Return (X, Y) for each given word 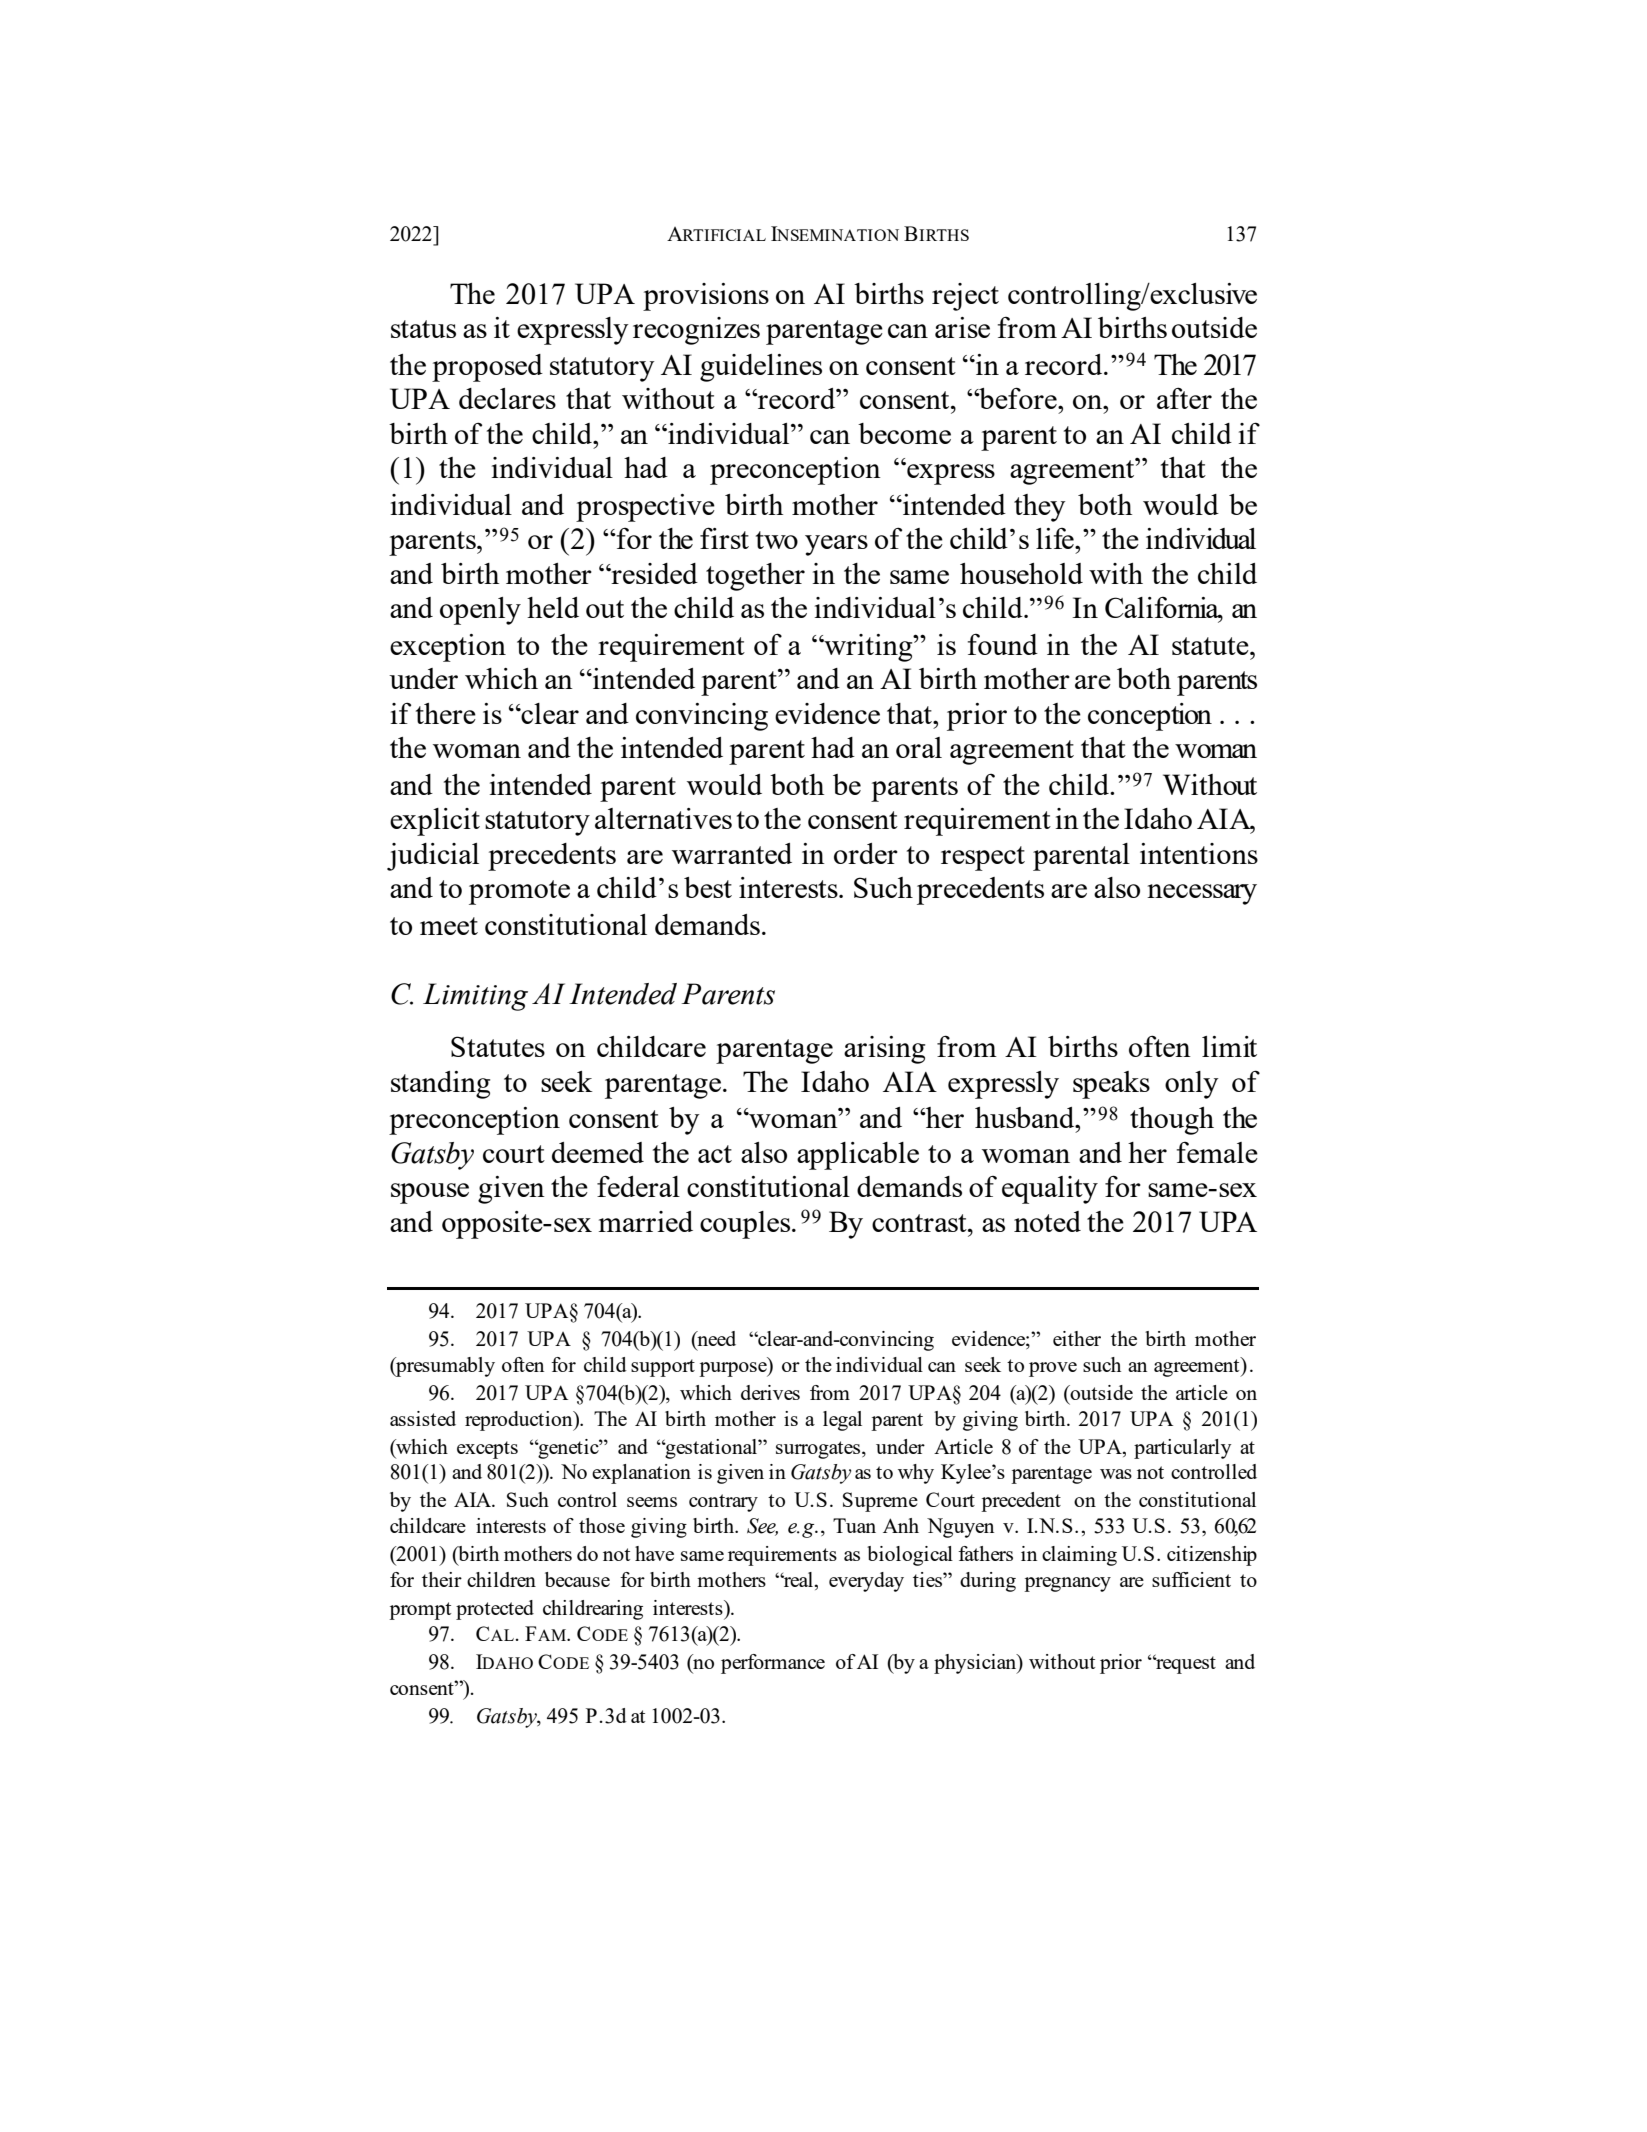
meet (449, 926)
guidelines (761, 368)
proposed (487, 368)
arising (884, 1050)
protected (495, 1610)
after (1184, 398)
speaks (1111, 1085)
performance (773, 1664)
